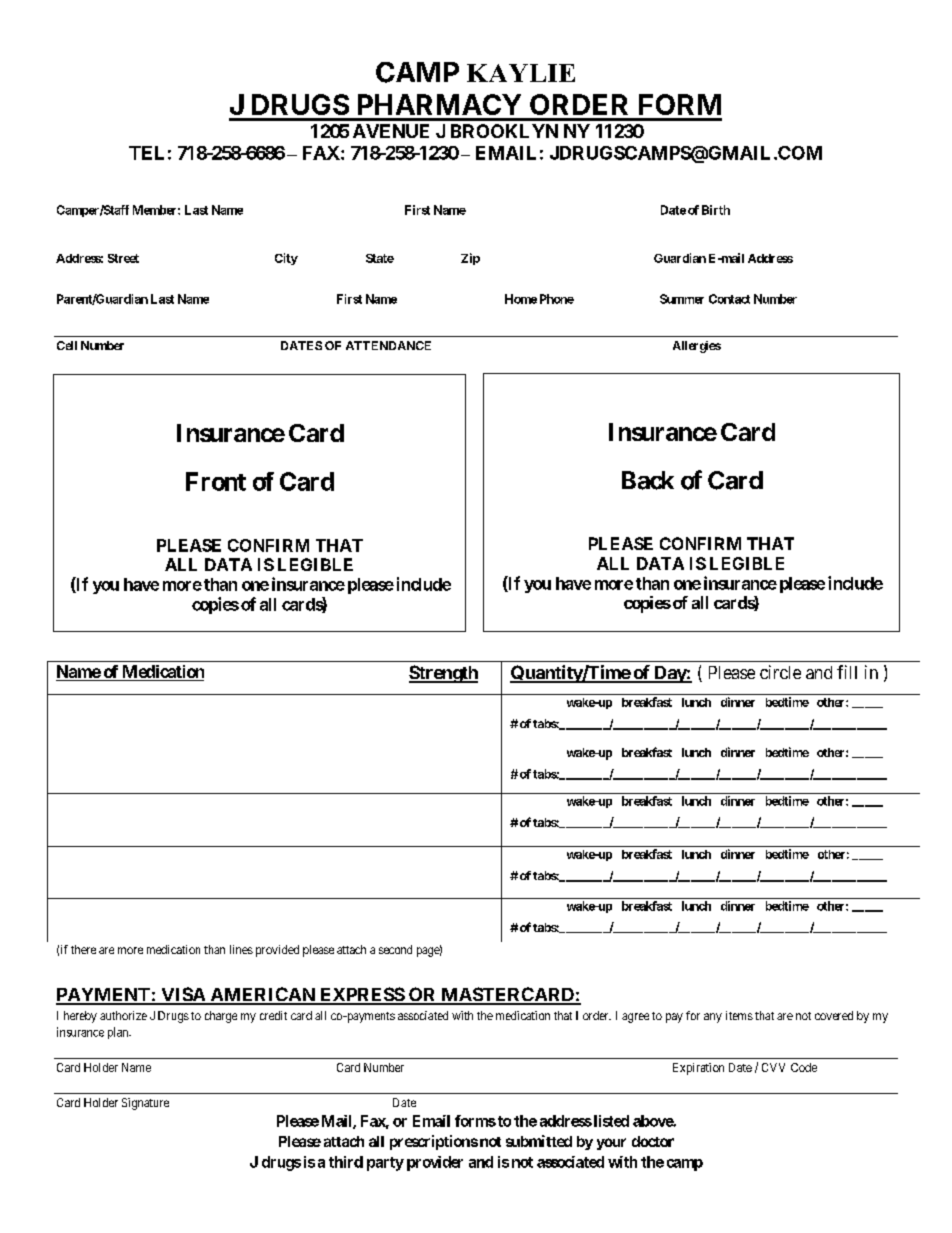 The width and height of the document is (952, 1233). Describe the element at coordinates (145, 1104) in the document. I see `Signature` at that location.
